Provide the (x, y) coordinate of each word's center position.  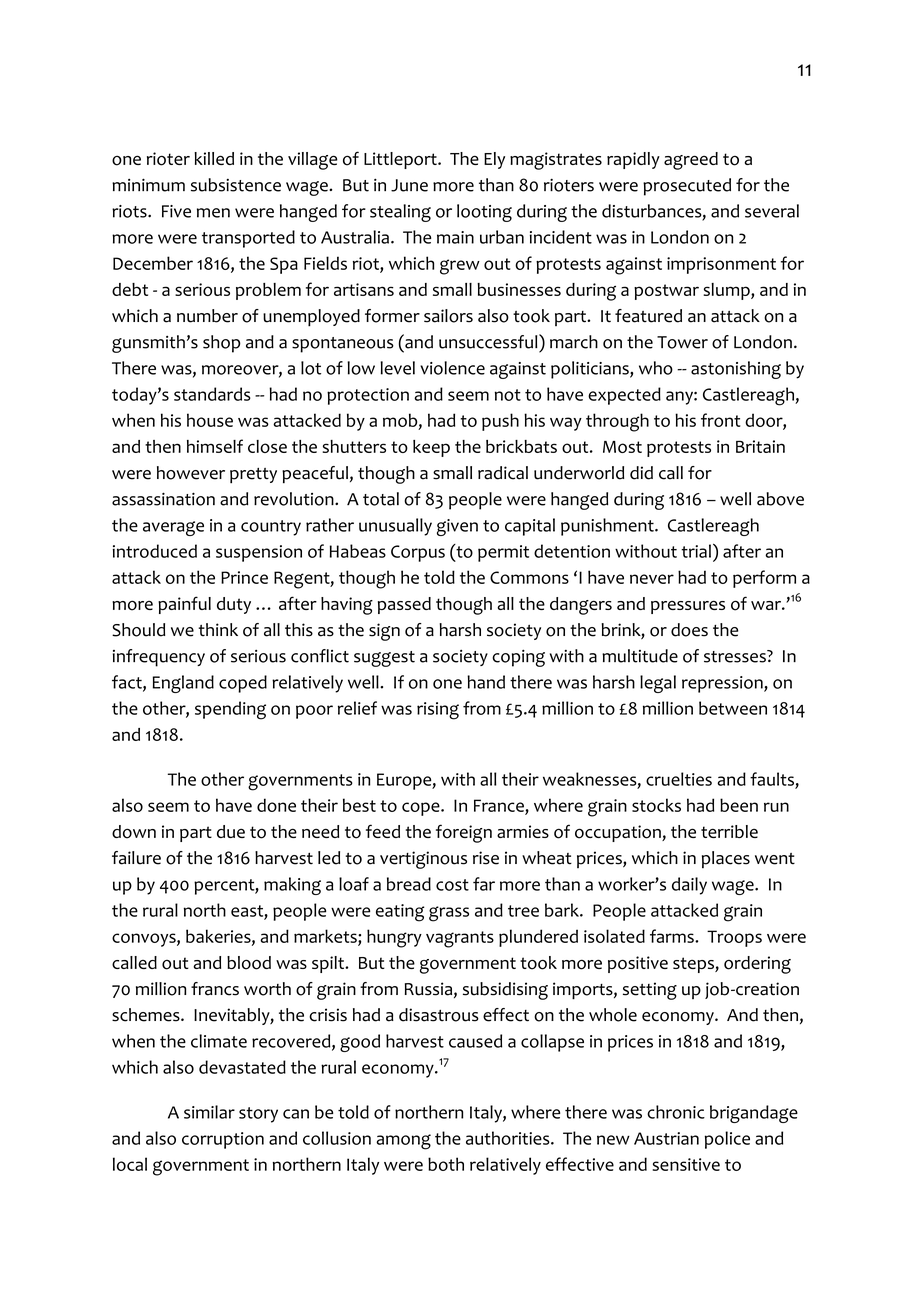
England (183, 684)
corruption (223, 1140)
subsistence (236, 185)
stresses (736, 656)
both (446, 1164)
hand (486, 682)
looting (484, 213)
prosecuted (687, 187)
